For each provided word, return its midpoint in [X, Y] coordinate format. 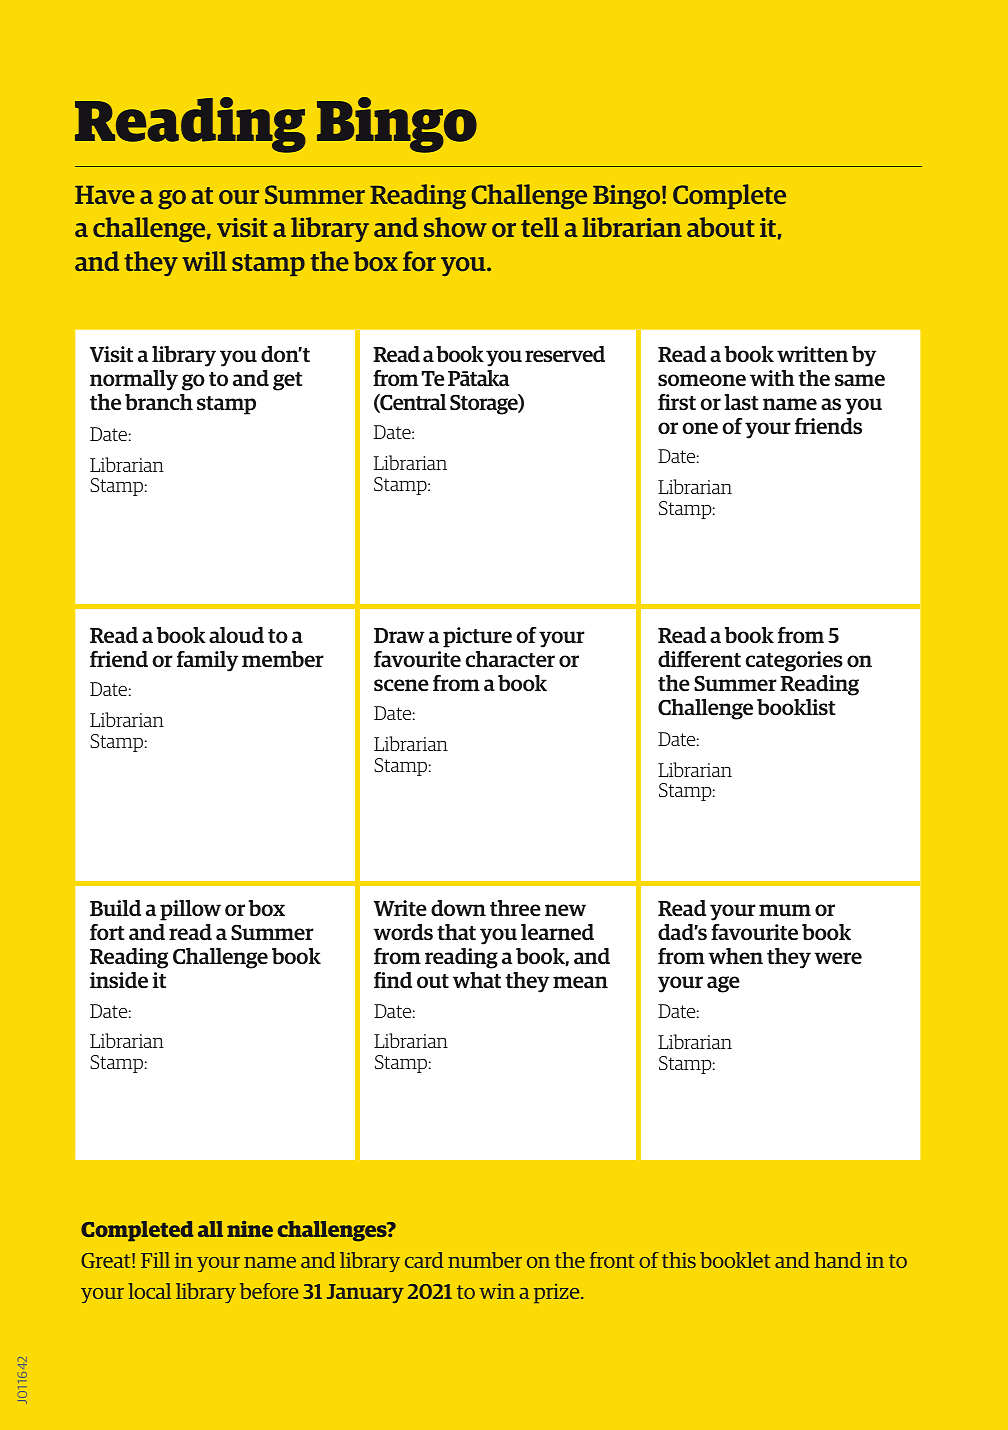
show [455, 227]
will [204, 261]
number [485, 1260]
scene [401, 685]
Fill [155, 1260]
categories [794, 661]
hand [838, 1260]
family [208, 661]
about [721, 227]
